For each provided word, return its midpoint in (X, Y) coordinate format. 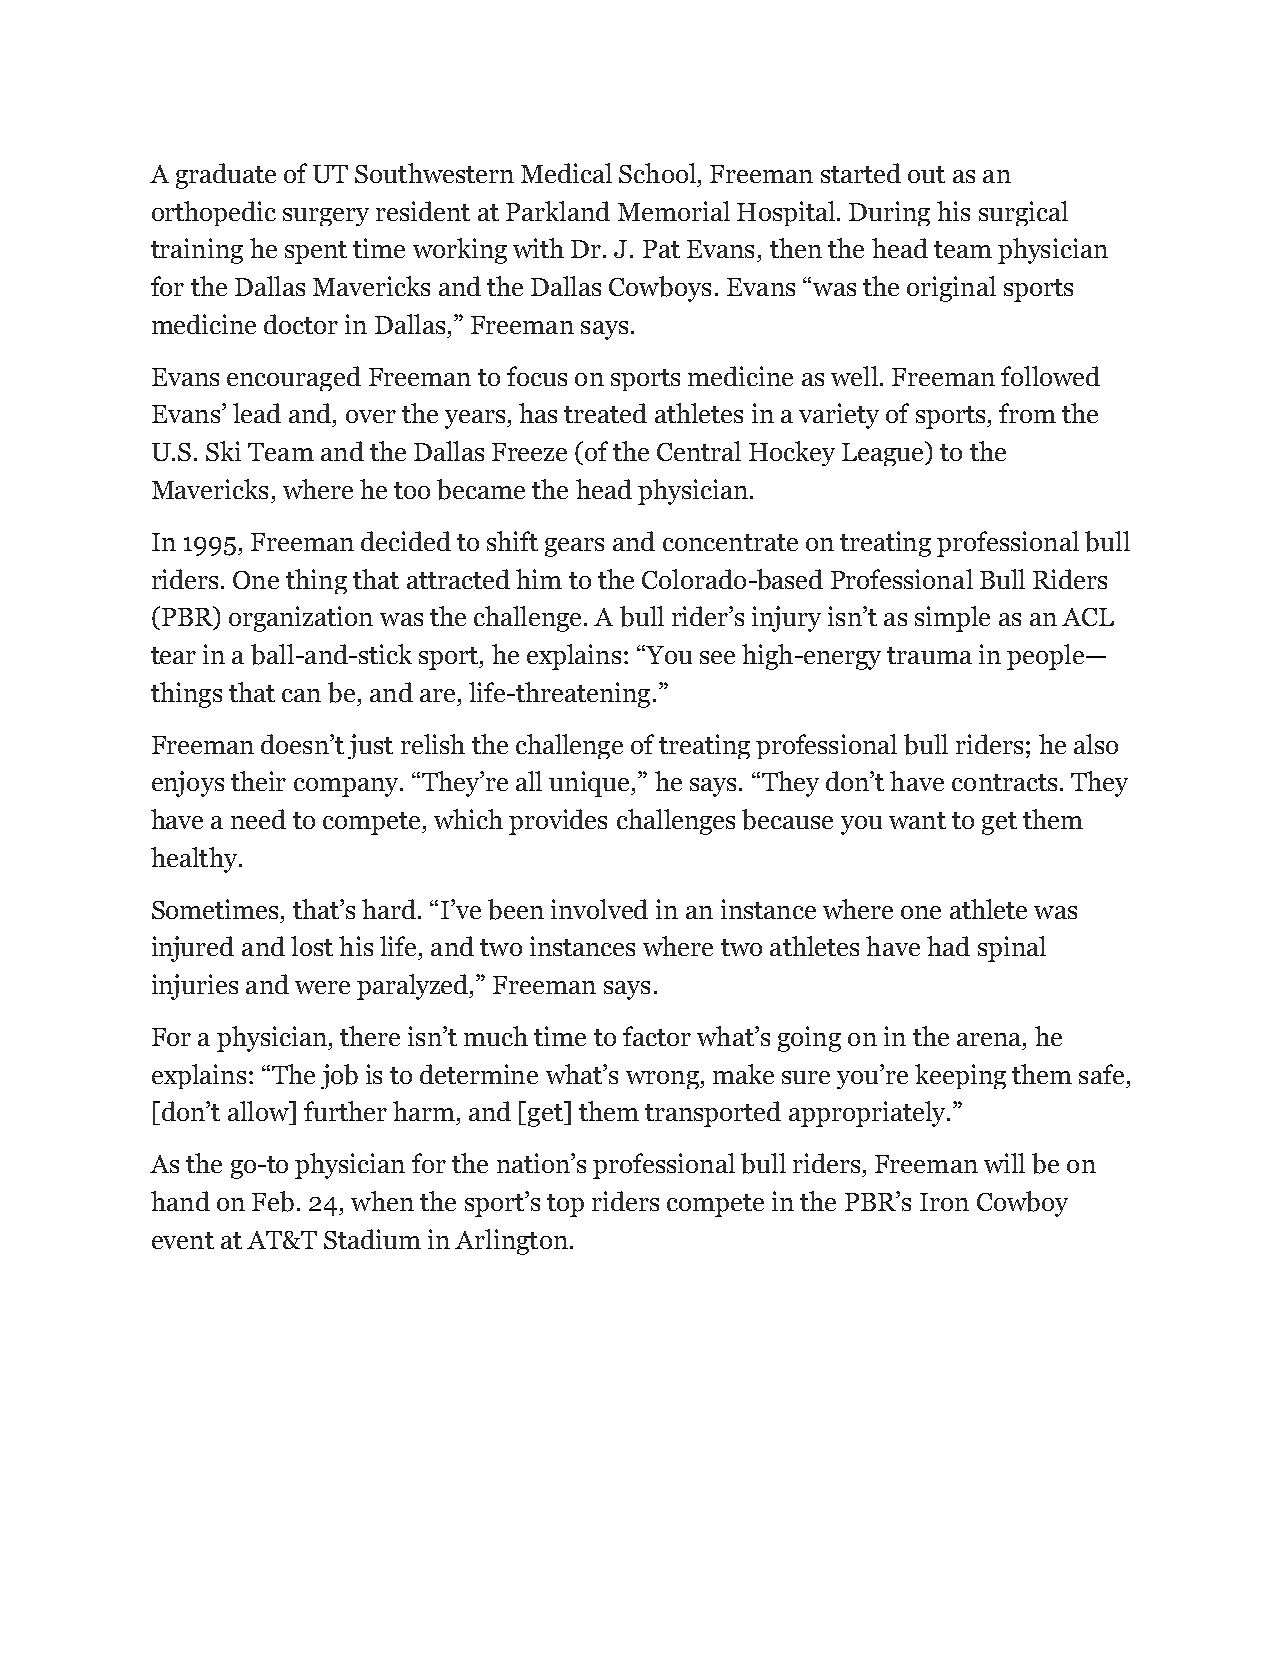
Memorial (674, 211)
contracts (1004, 782)
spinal (1012, 949)
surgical (1023, 213)
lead (257, 413)
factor (657, 1036)
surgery (326, 217)
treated (605, 413)
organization (301, 619)
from (1027, 413)
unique (590, 784)
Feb (273, 1201)
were (322, 987)
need (258, 819)
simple (952, 619)
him (539, 579)
